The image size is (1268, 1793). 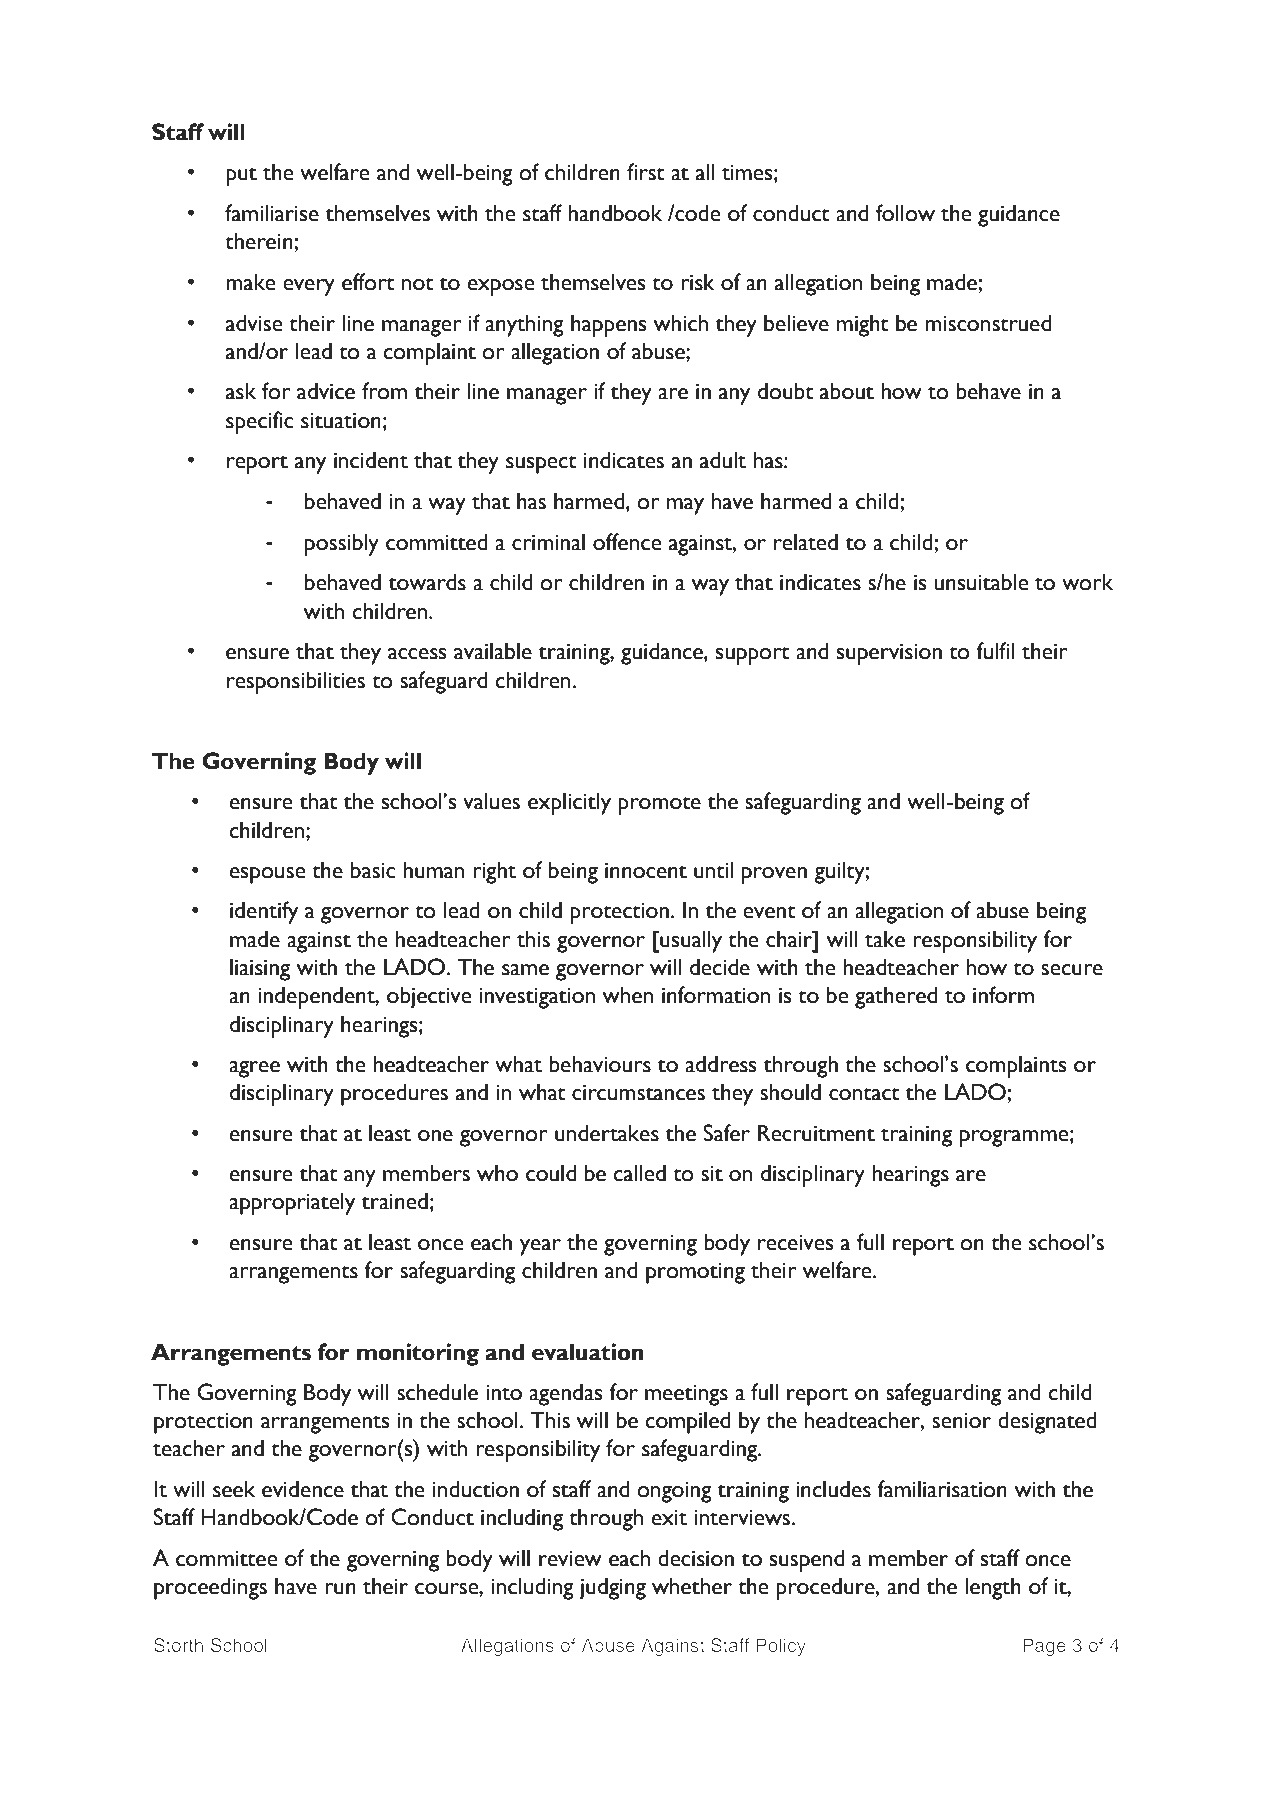 What do you see at coordinates (613, 1589) in the screenshot?
I see `judging` at bounding box center [613, 1589].
